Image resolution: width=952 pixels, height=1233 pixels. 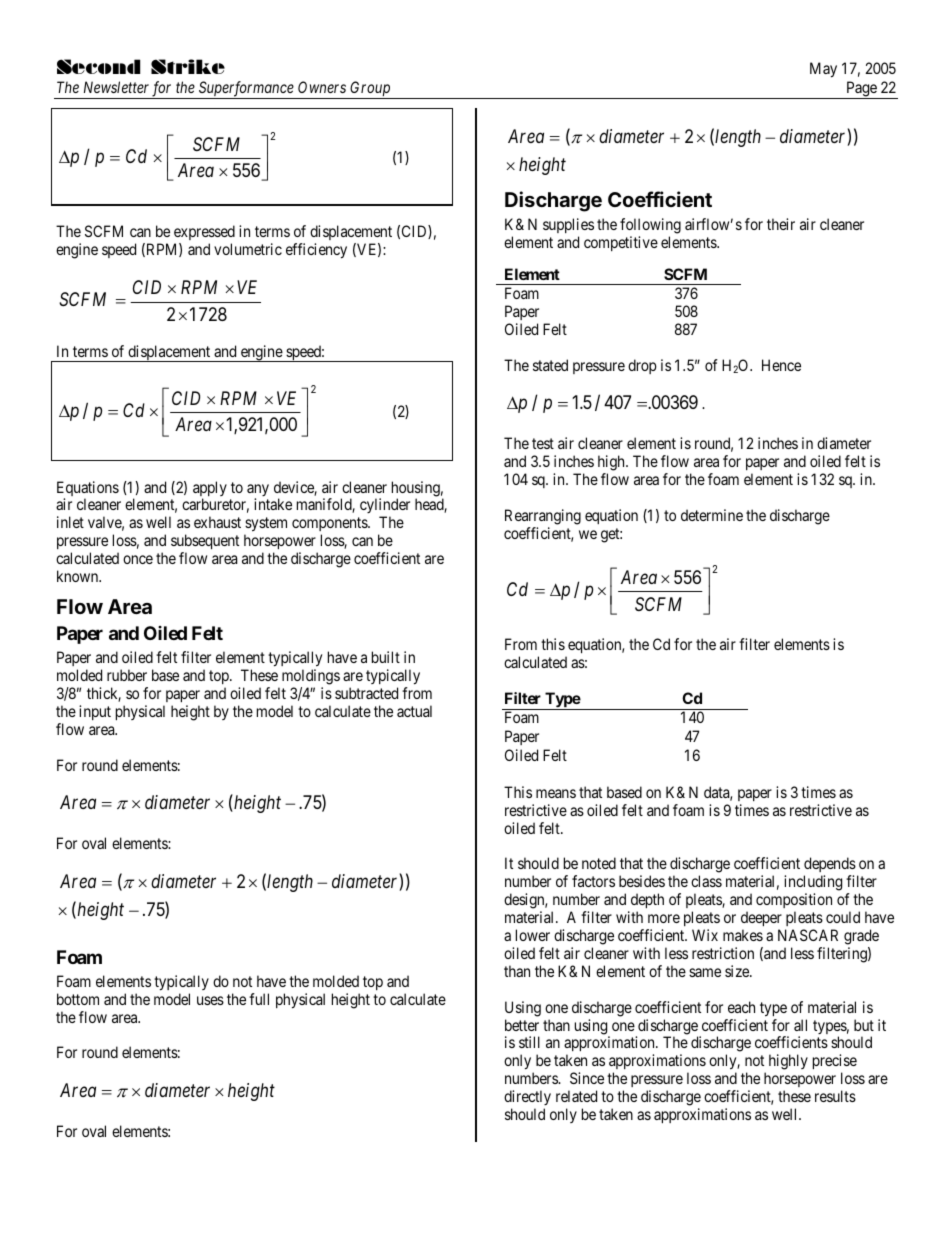 I want to click on Strike, so click(x=188, y=66).
